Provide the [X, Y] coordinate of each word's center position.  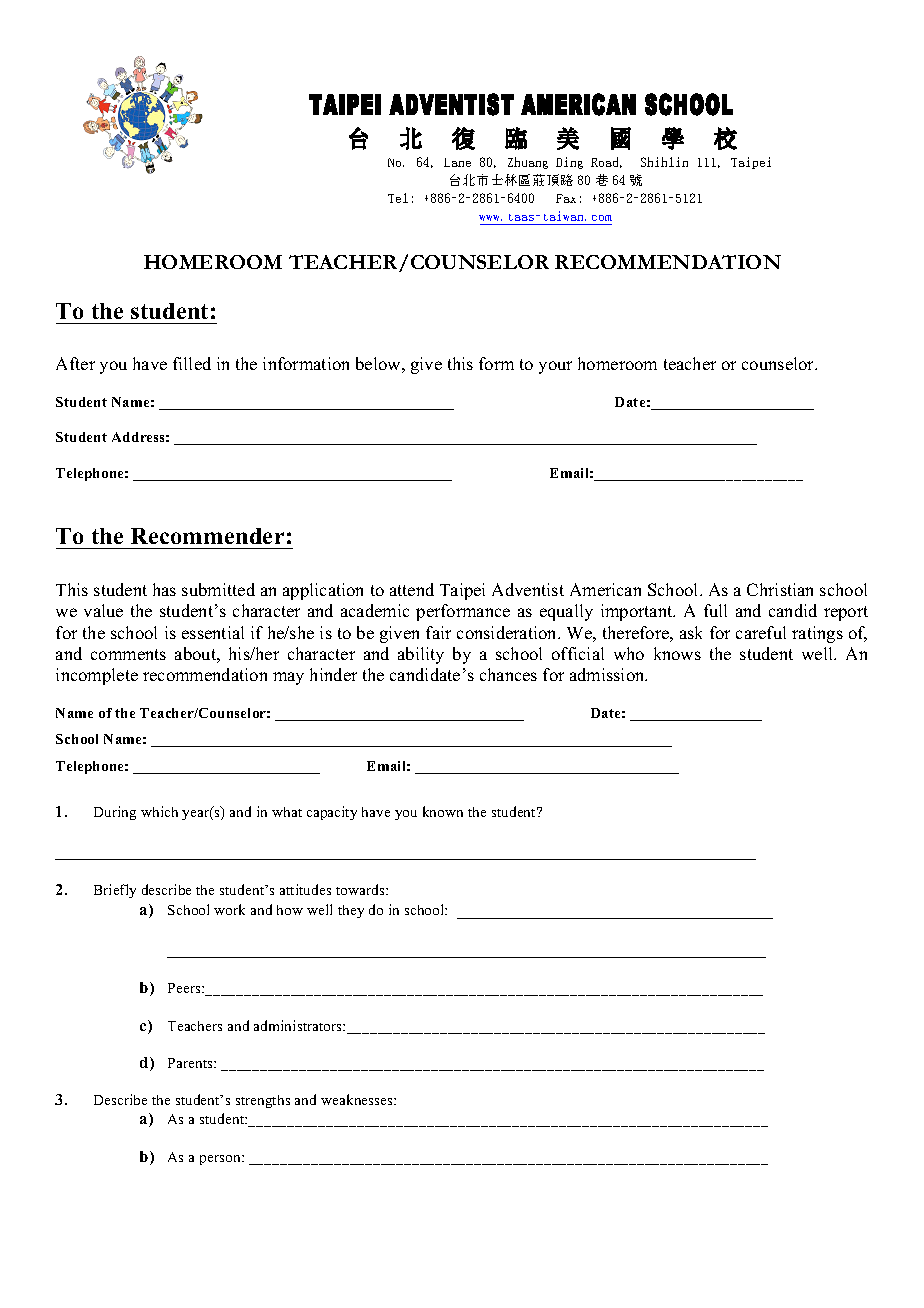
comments [128, 654]
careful [761, 632]
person [221, 1160]
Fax [566, 198]
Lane [457, 162]
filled [192, 363]
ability [421, 655]
